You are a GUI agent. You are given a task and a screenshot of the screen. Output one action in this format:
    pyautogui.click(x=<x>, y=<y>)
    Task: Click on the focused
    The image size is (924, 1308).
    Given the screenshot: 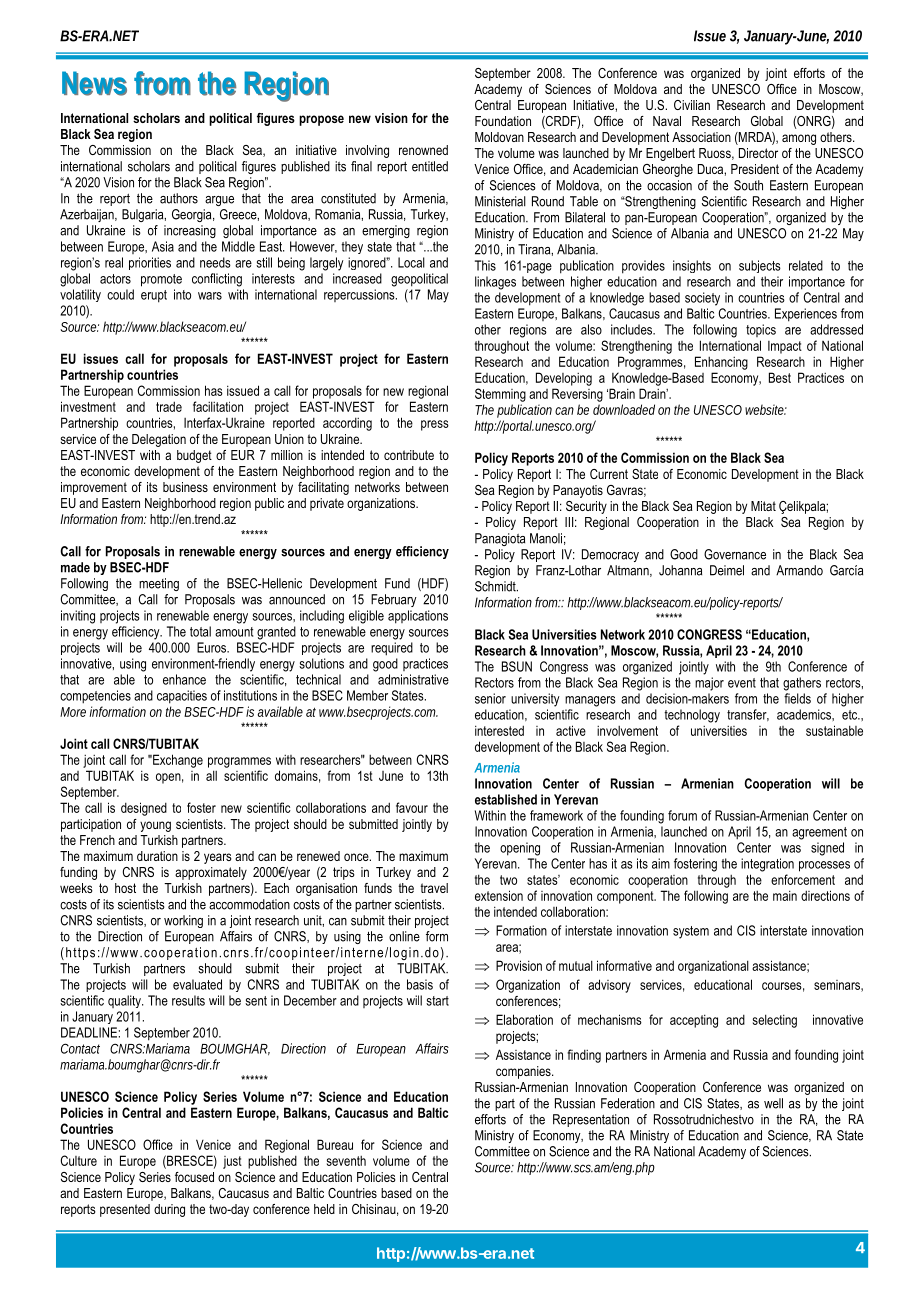 What is the action you would take?
    pyautogui.click(x=194, y=1177)
